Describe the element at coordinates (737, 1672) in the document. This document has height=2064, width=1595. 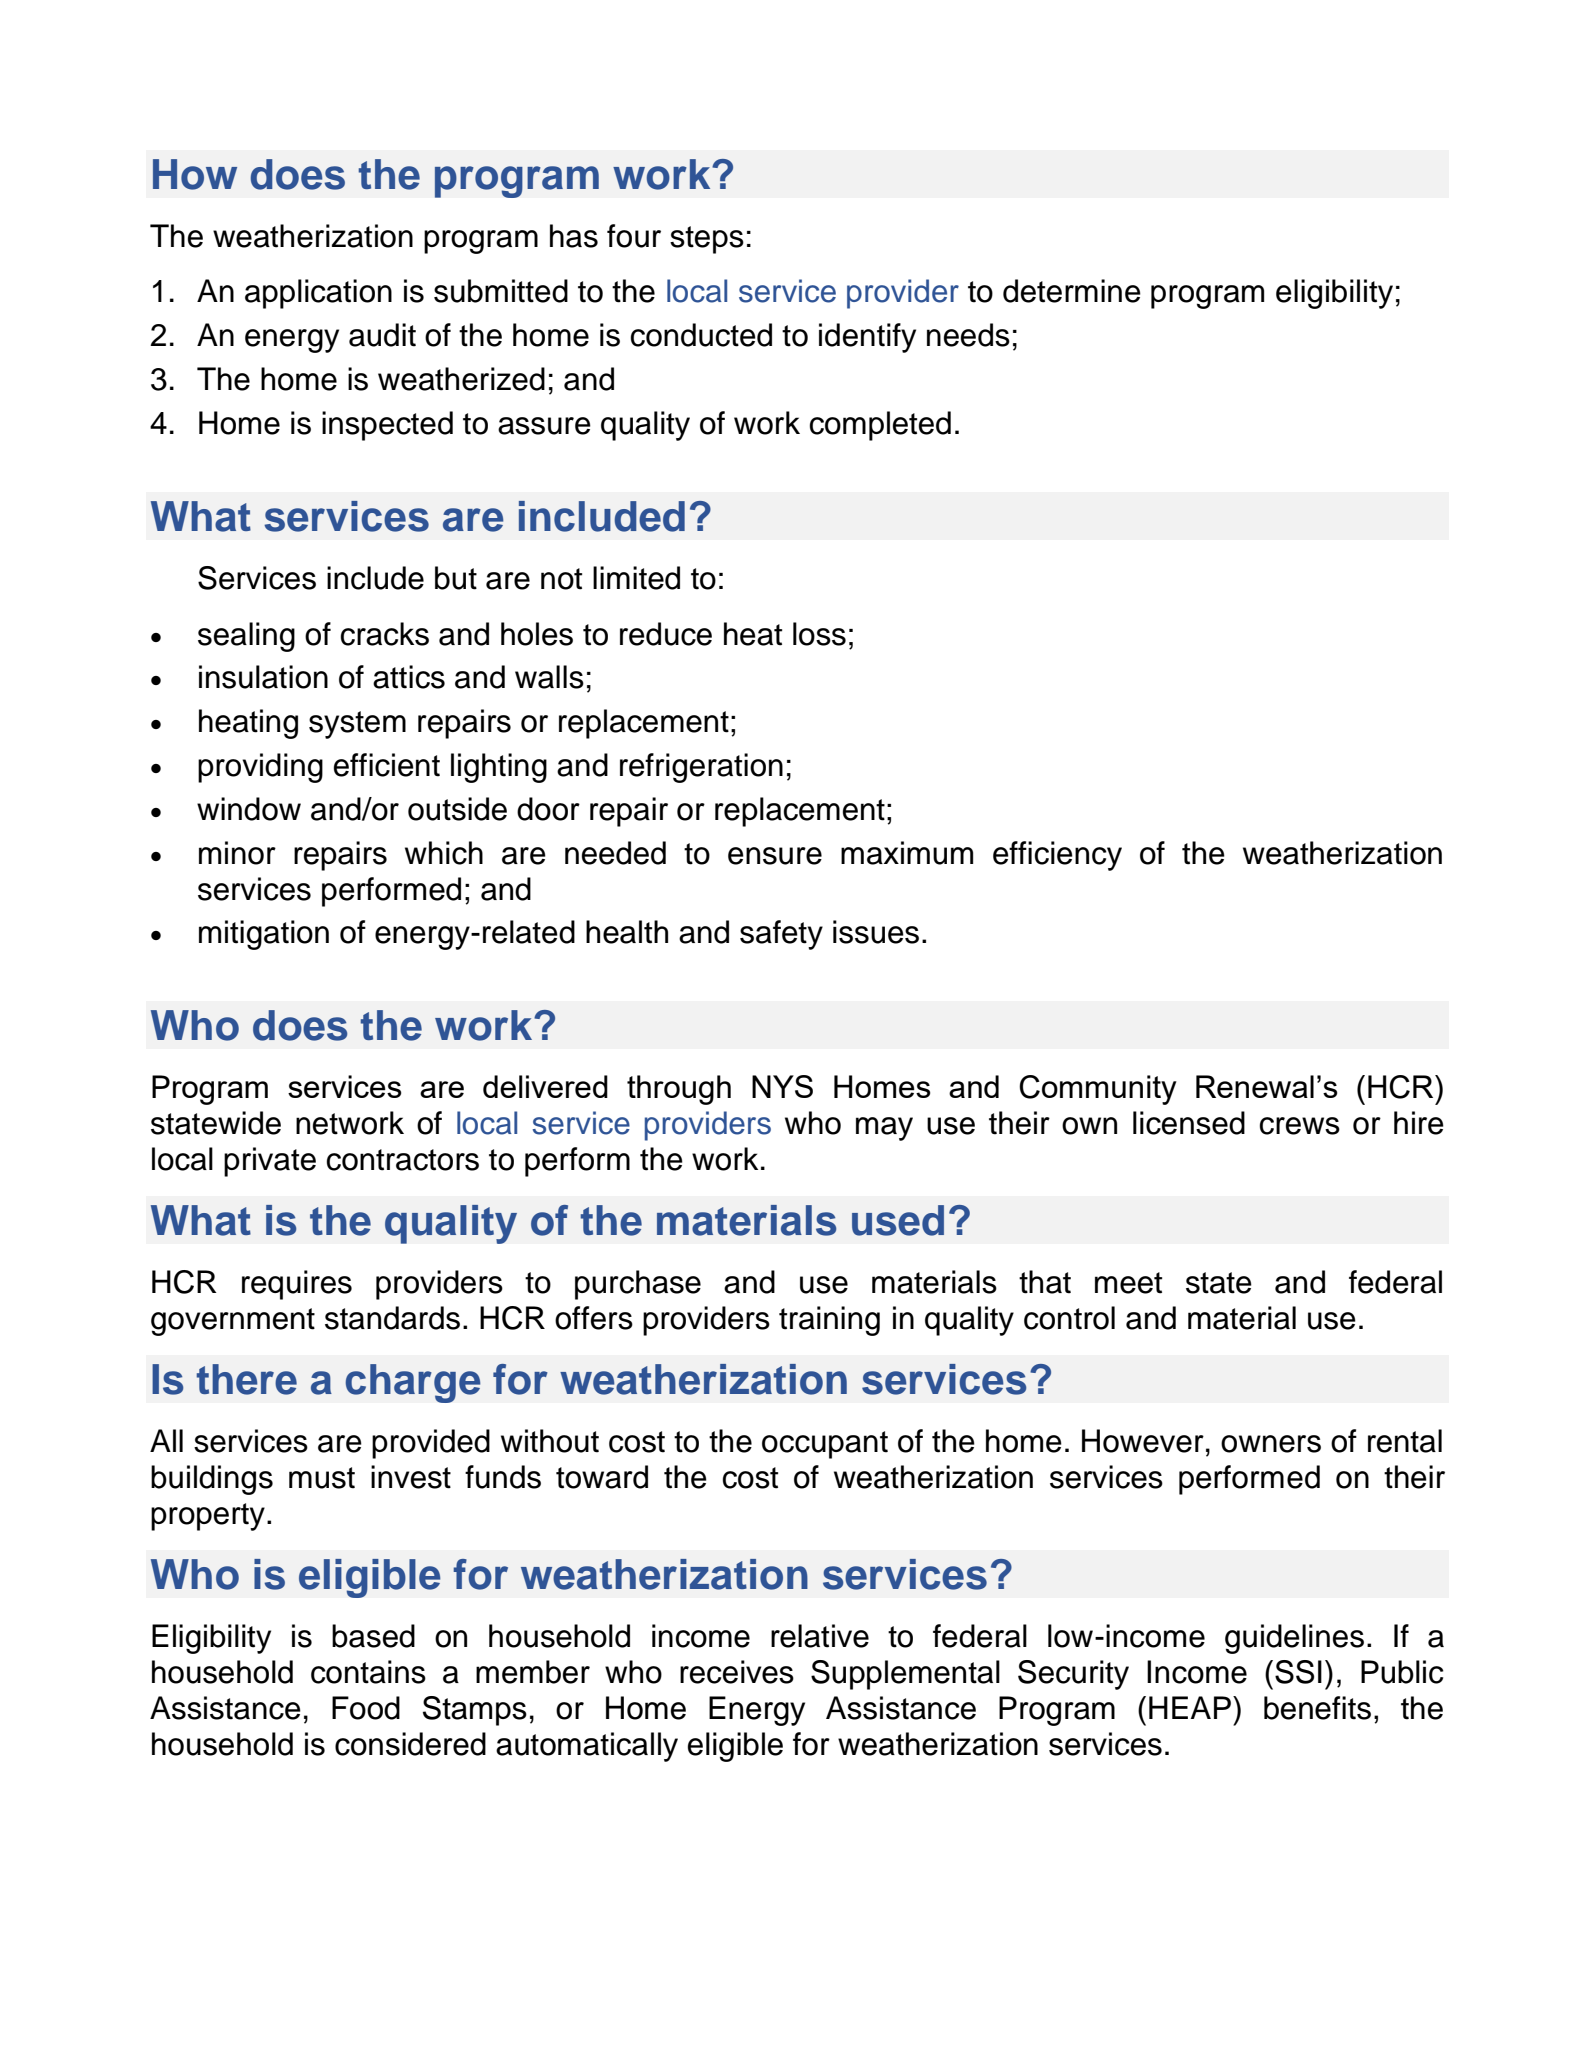
I see `receives` at that location.
